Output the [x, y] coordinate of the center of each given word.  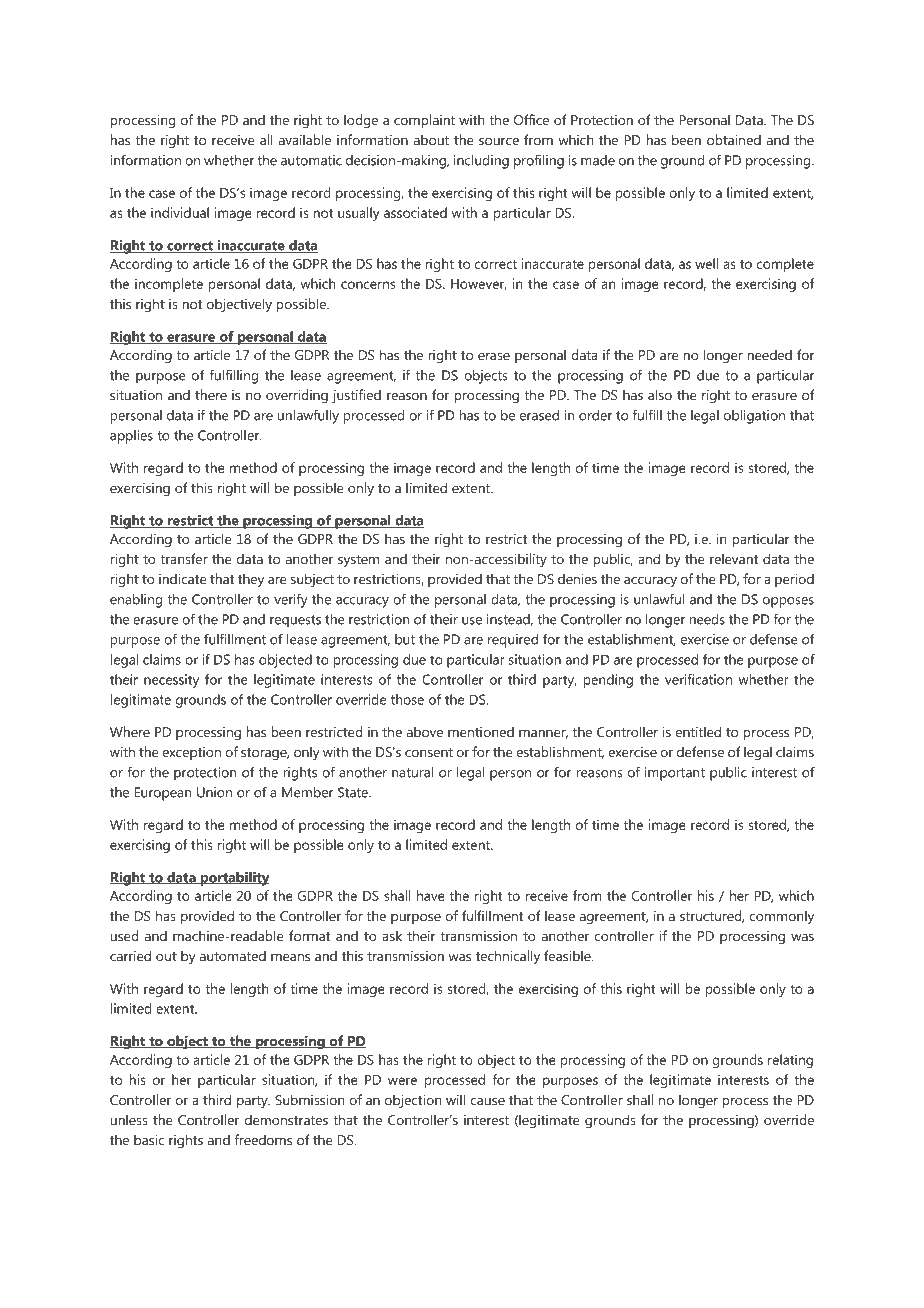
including [481, 162]
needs [707, 619]
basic [149, 1139]
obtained [734, 139]
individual [180, 212]
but [405, 639]
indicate [183, 578]
